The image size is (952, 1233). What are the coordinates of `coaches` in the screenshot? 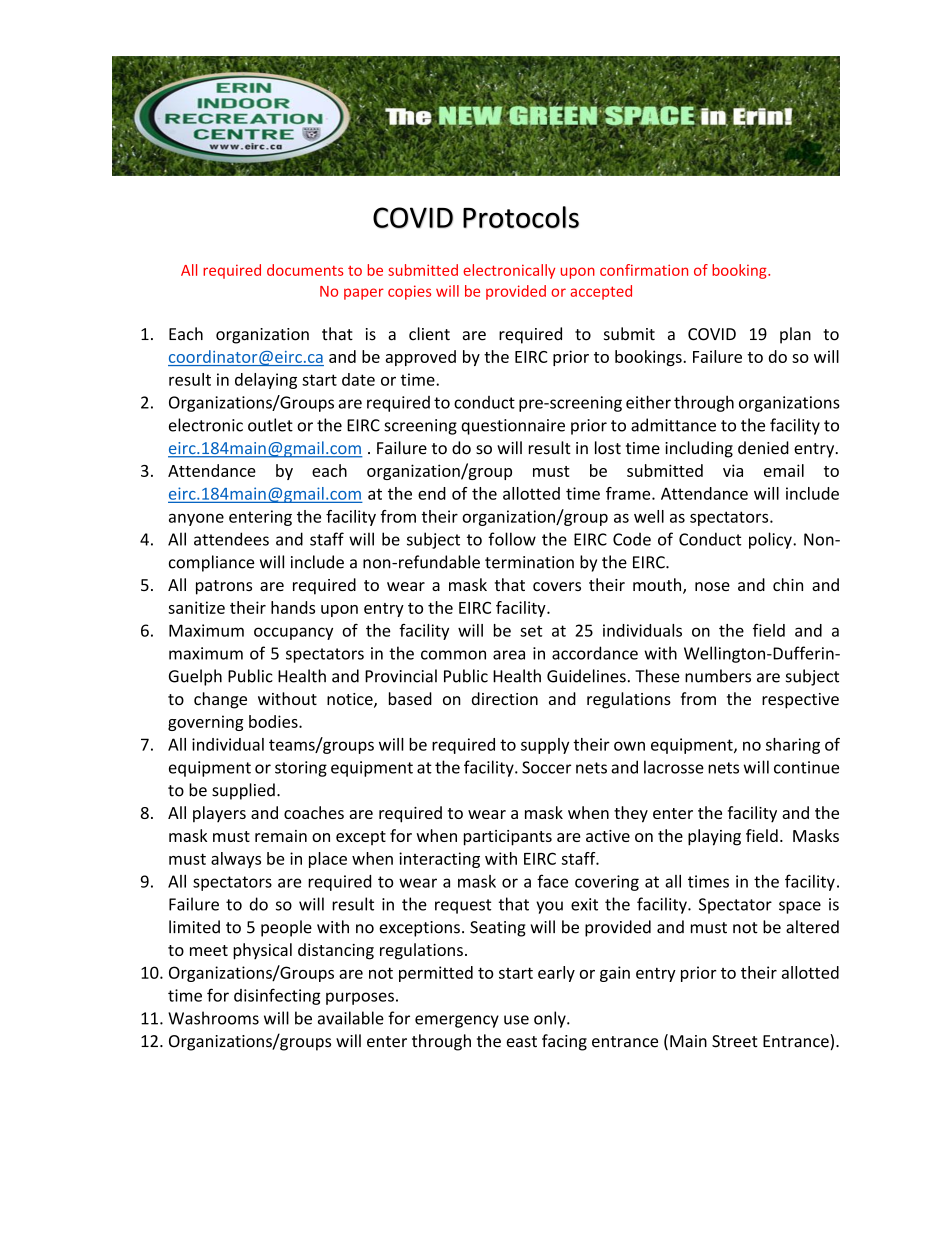 It's located at (314, 812).
